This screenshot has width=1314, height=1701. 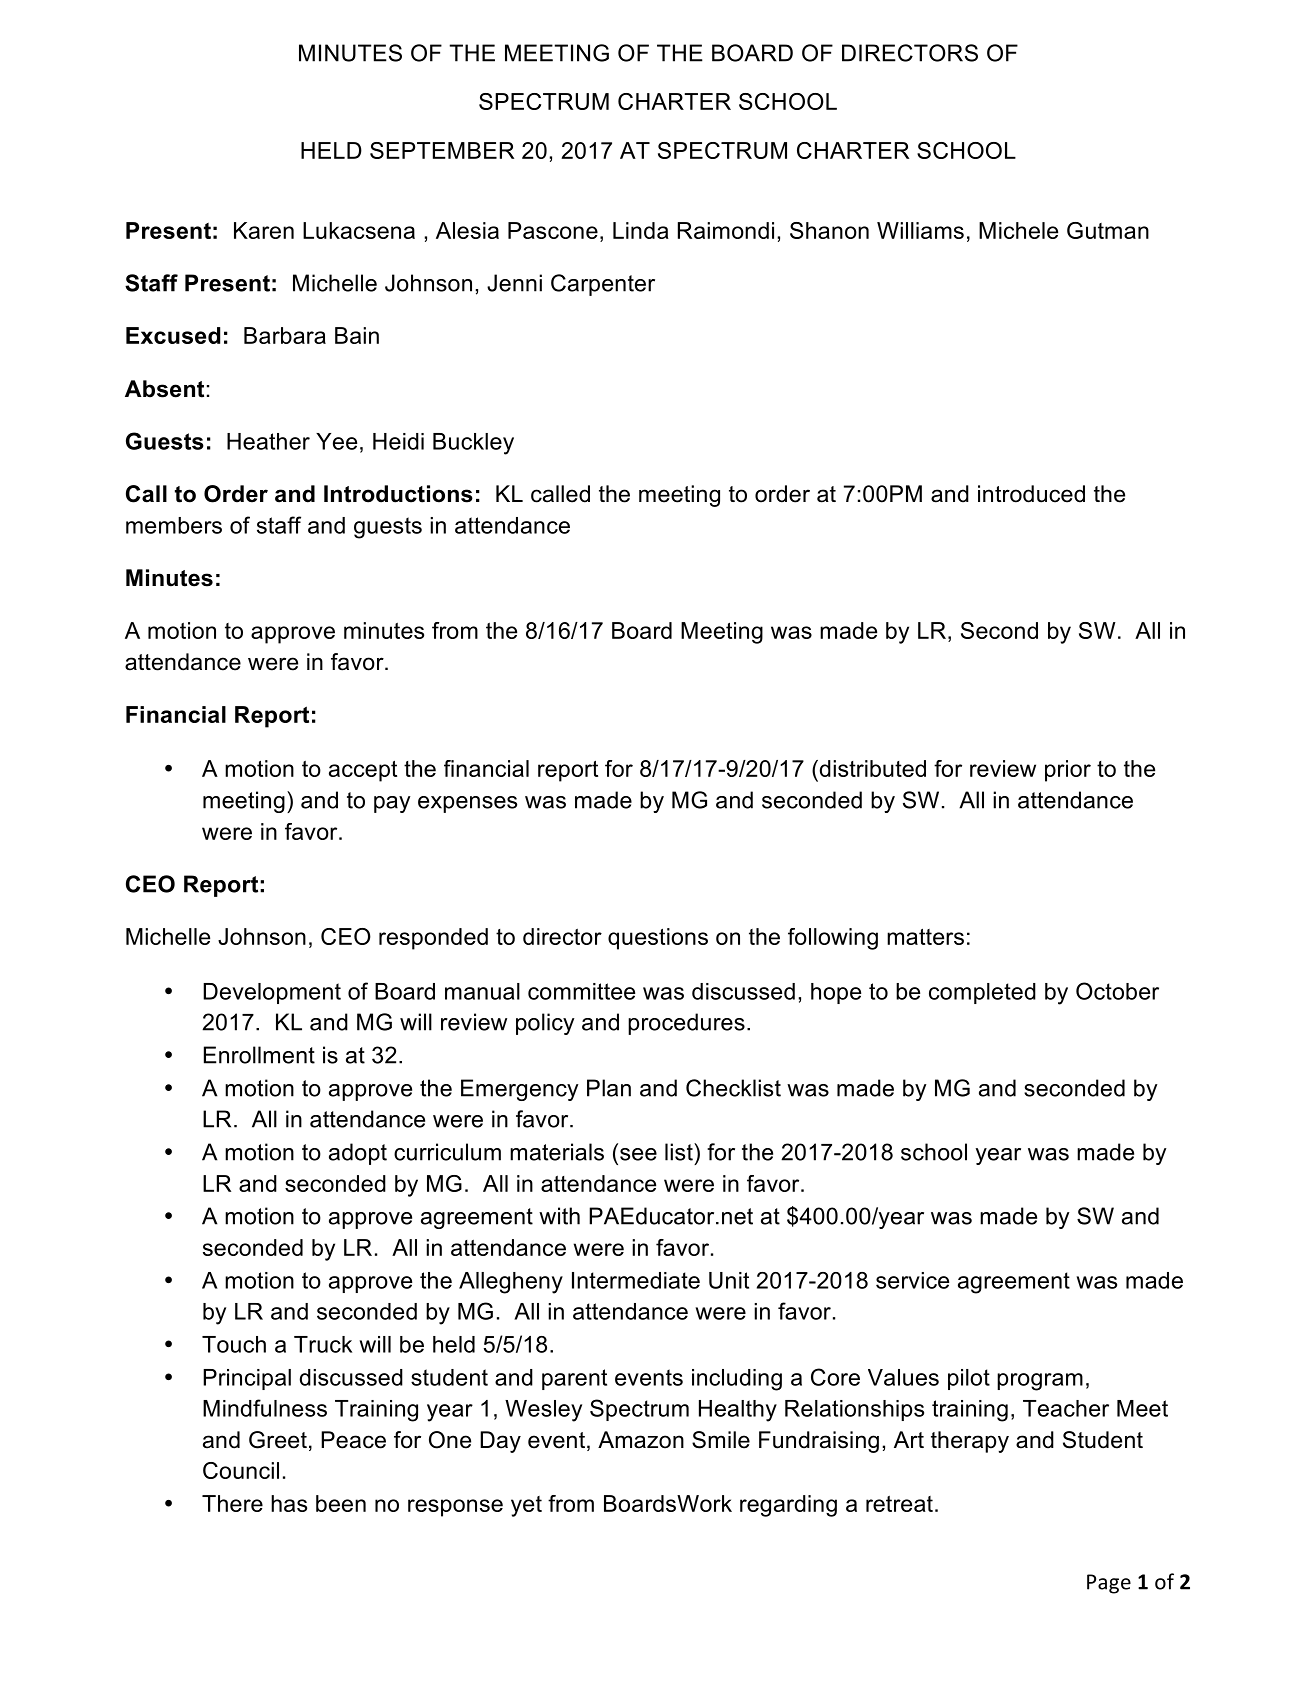 What do you see at coordinates (392, 804) in the screenshot?
I see `pay` at bounding box center [392, 804].
